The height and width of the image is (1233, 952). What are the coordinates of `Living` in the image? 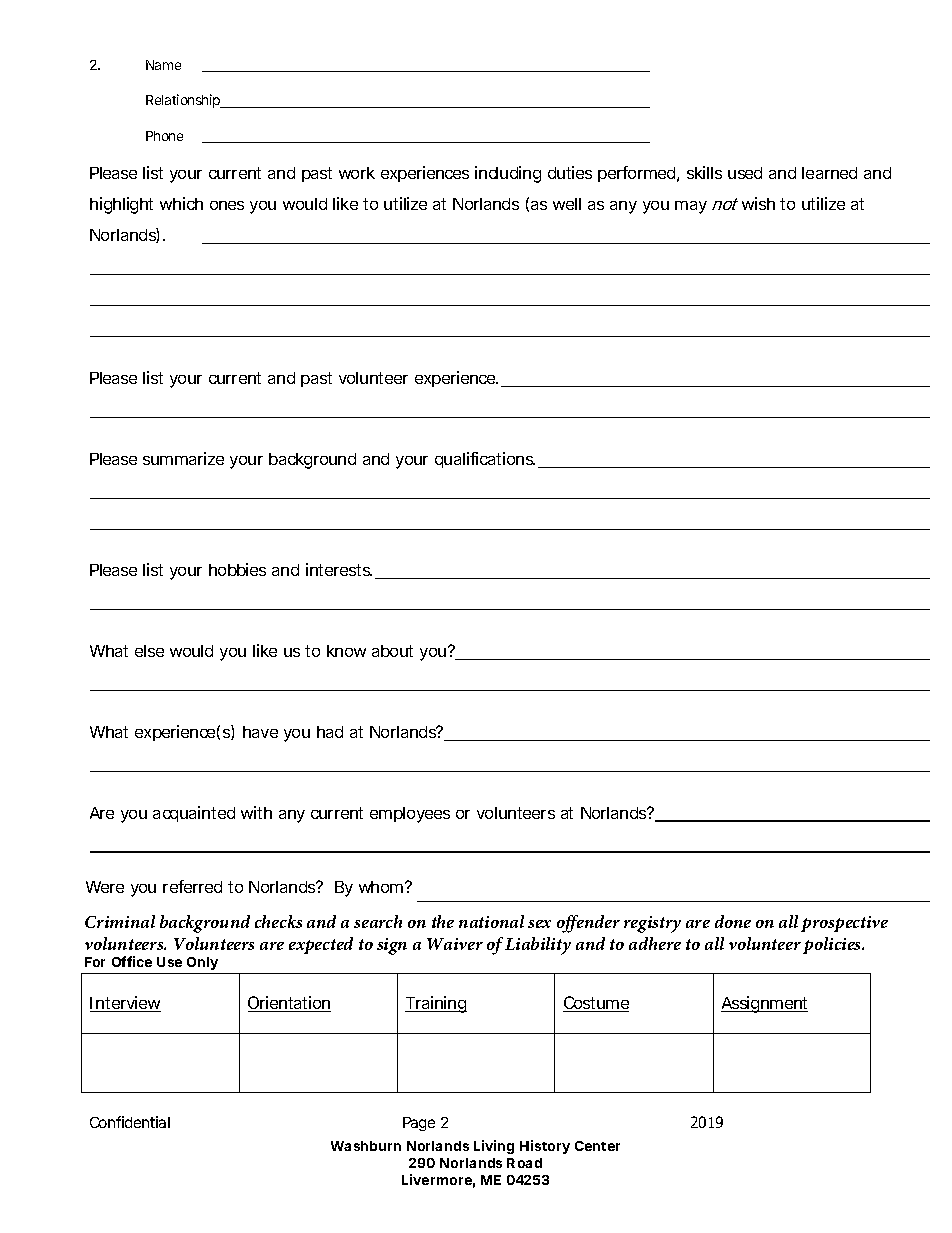 It's located at (494, 1147).
